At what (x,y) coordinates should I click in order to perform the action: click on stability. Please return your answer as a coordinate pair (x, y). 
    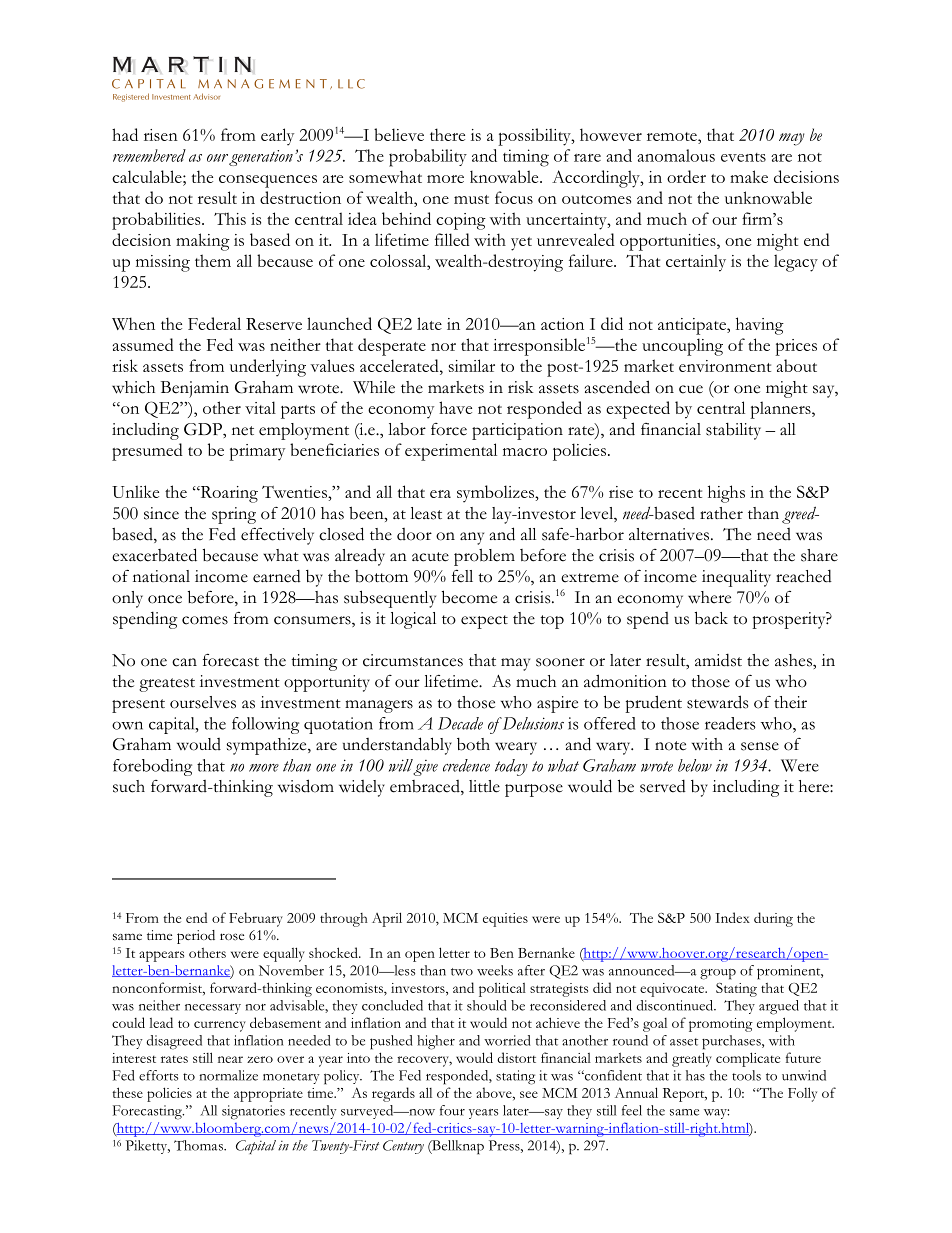
    Looking at the image, I should click on (733, 431).
